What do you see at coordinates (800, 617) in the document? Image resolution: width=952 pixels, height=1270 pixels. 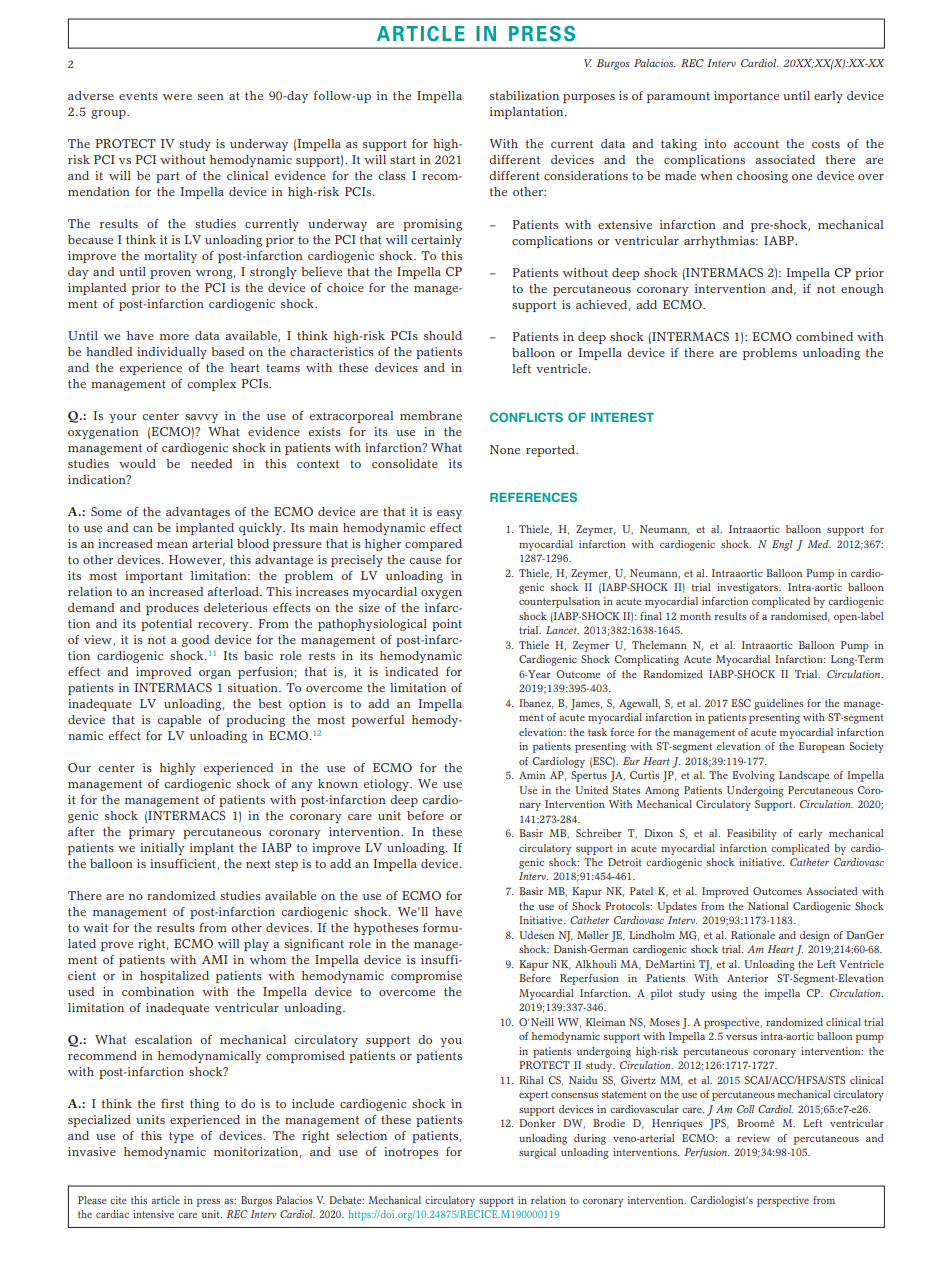 I see `randomised` at bounding box center [800, 617].
